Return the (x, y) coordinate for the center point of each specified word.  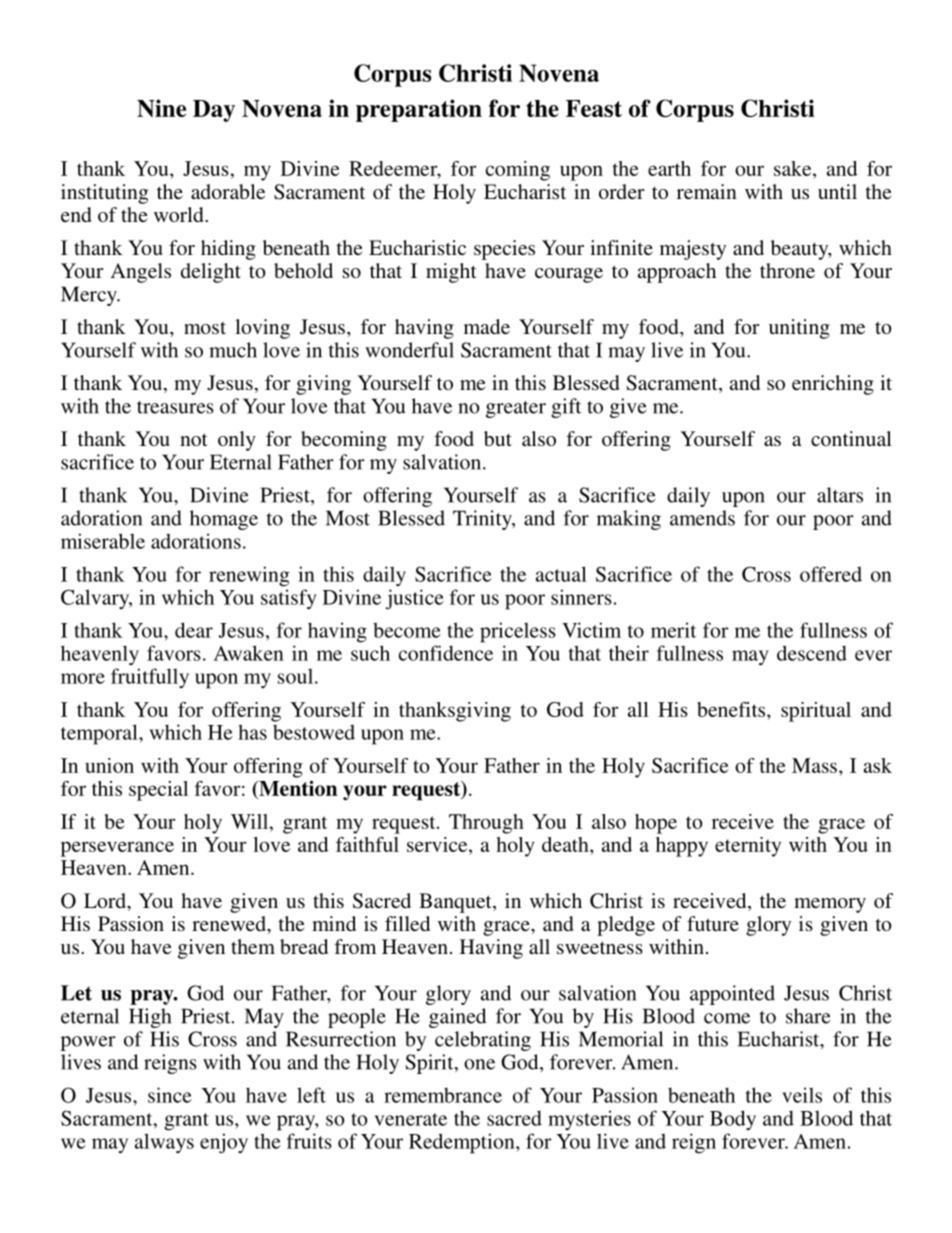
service (438, 844)
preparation (419, 110)
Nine (161, 108)
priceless (518, 632)
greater (516, 409)
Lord (106, 900)
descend (812, 653)
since (170, 1095)
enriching (833, 385)
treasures (175, 407)
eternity (748, 847)
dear (194, 630)
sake (794, 168)
